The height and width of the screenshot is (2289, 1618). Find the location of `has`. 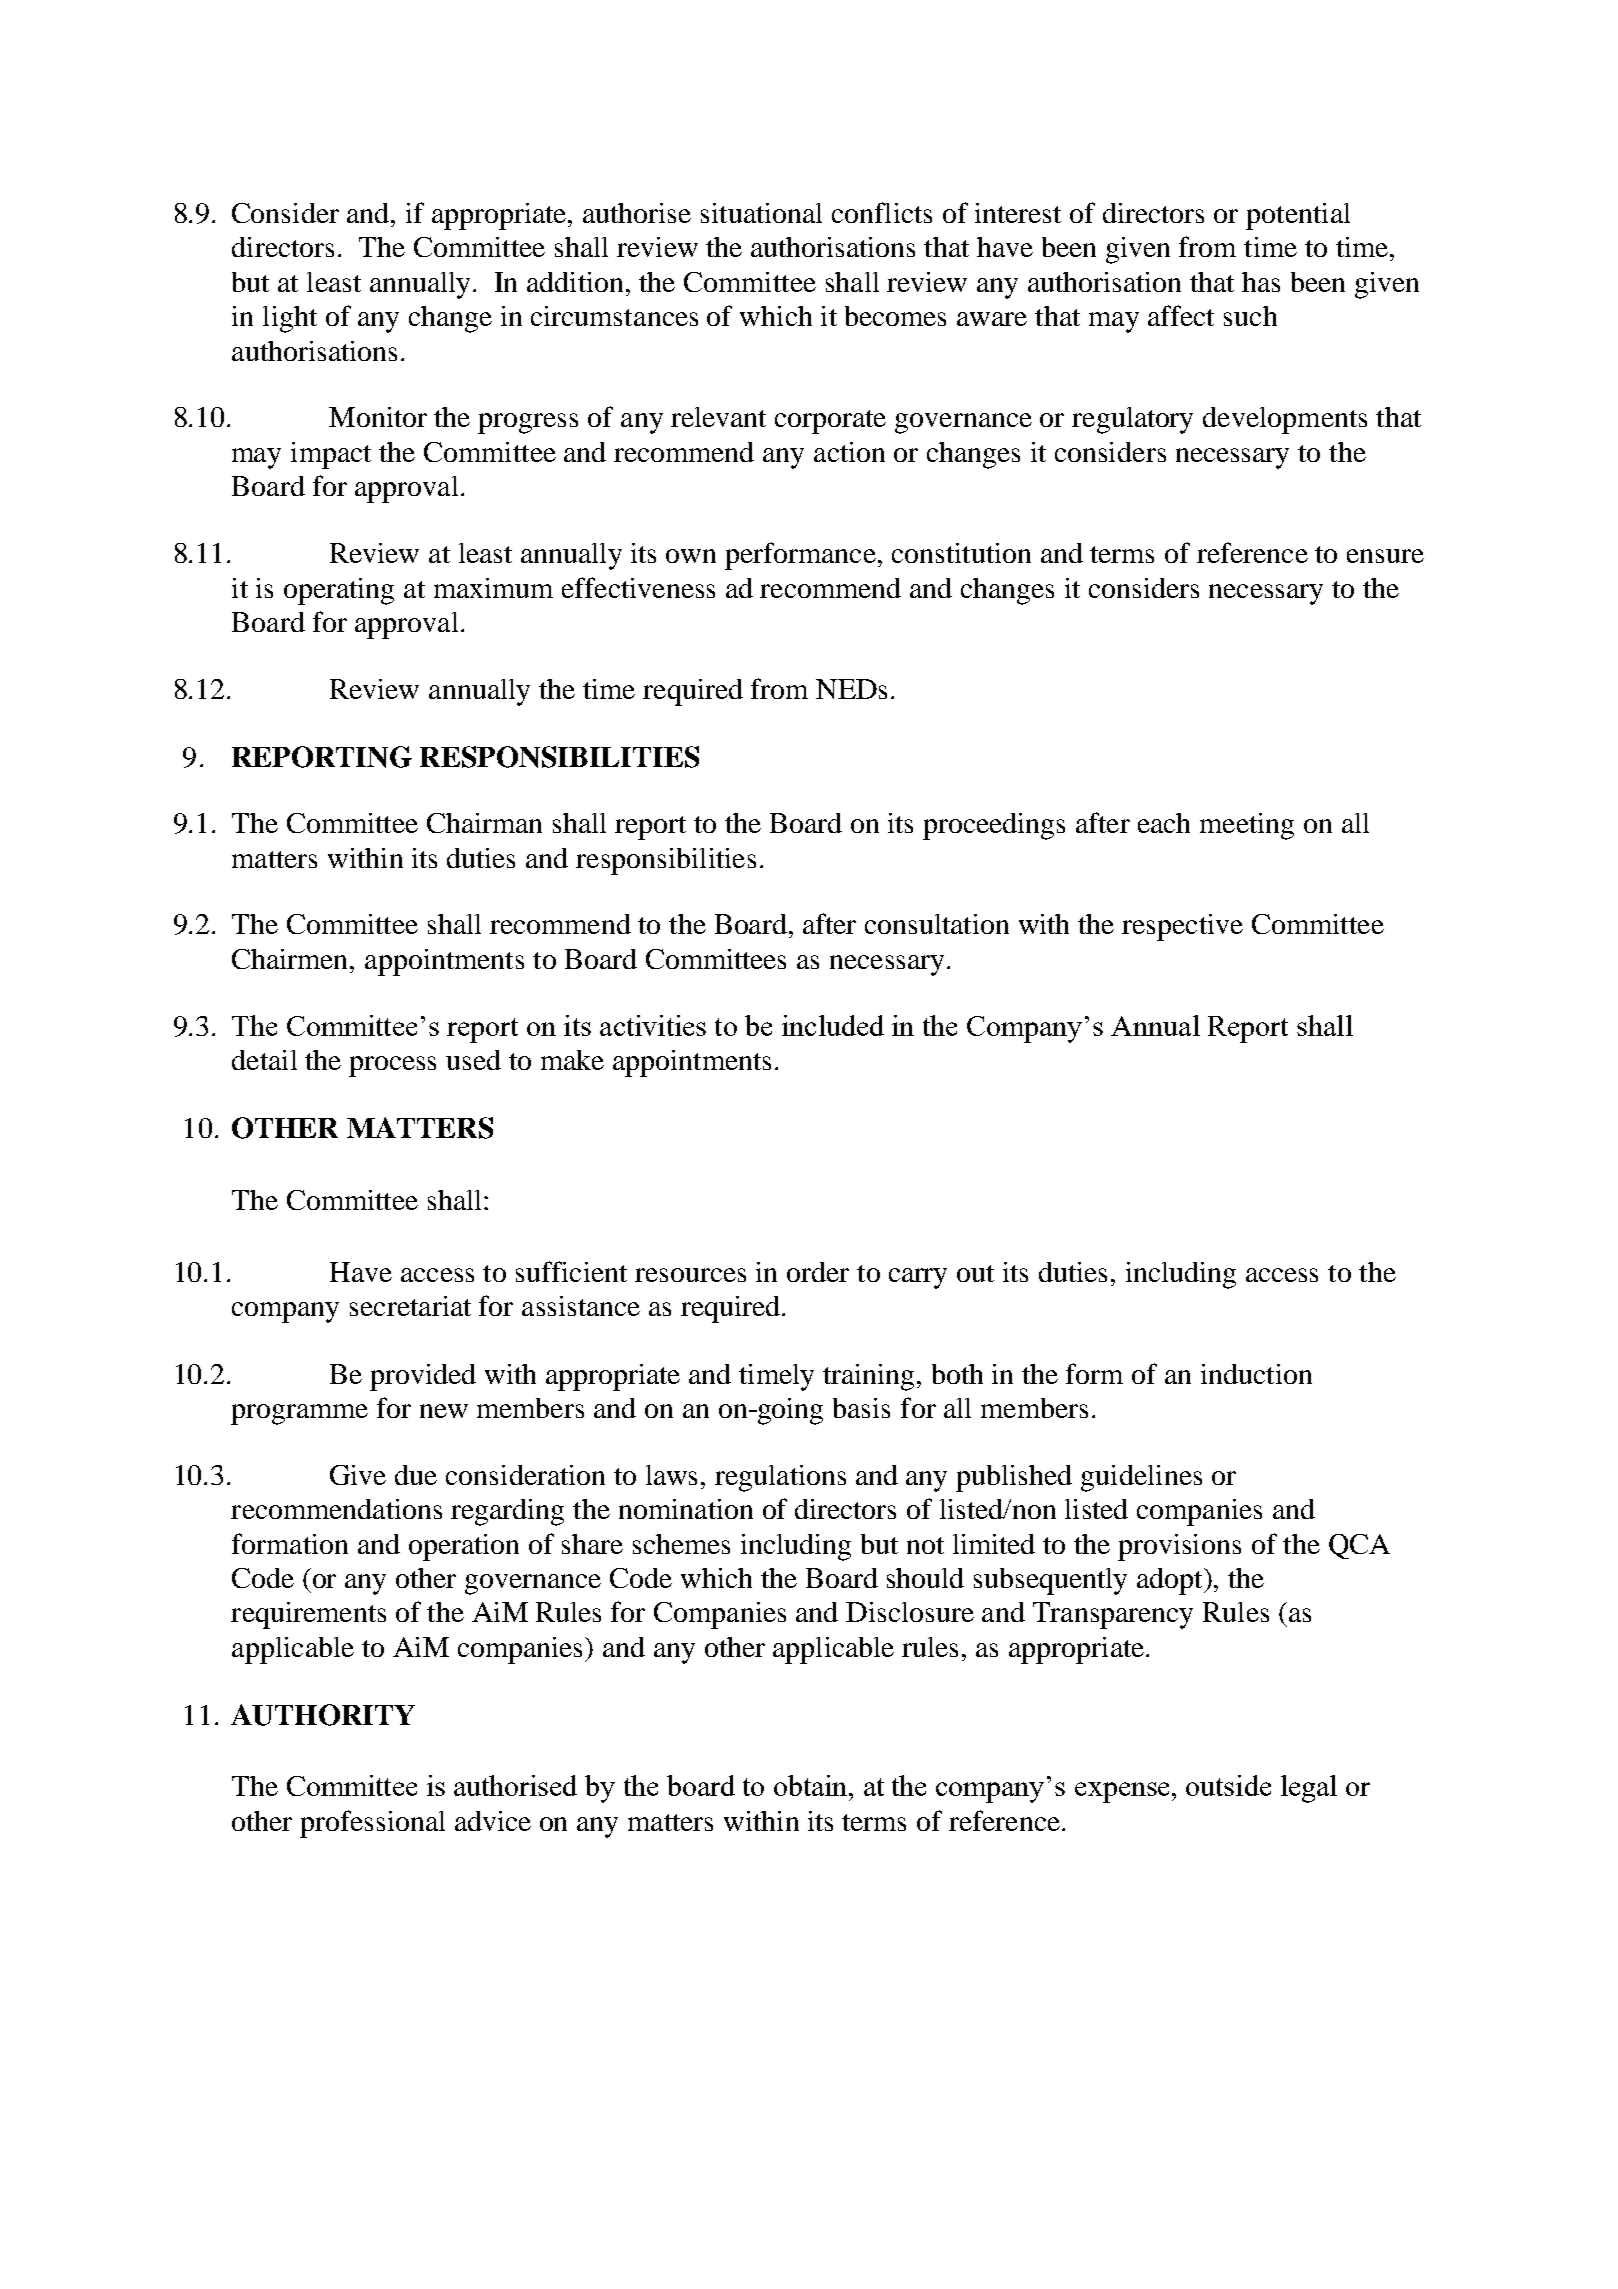

has is located at coordinates (1261, 282).
